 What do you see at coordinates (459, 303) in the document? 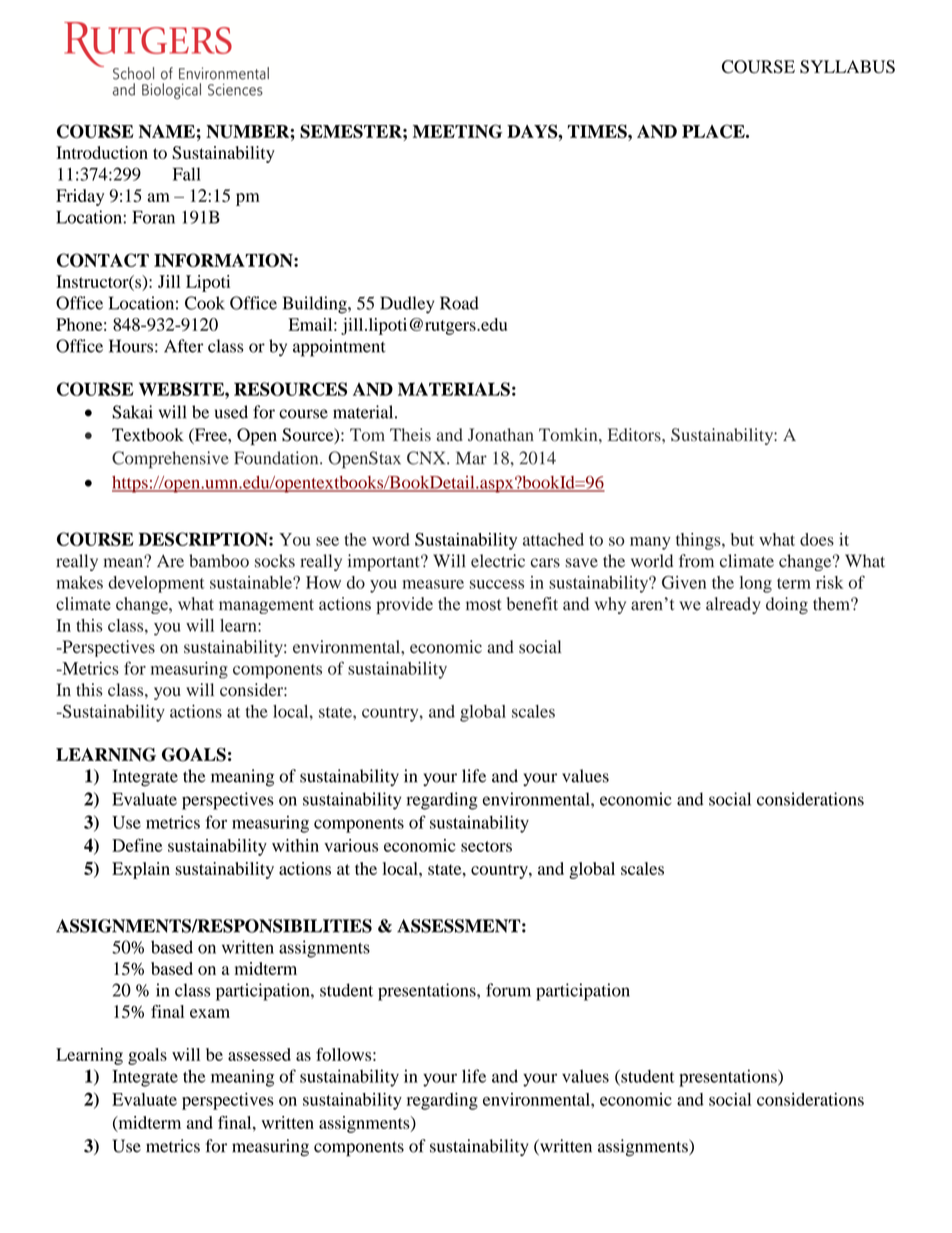
I see `Road` at bounding box center [459, 303].
